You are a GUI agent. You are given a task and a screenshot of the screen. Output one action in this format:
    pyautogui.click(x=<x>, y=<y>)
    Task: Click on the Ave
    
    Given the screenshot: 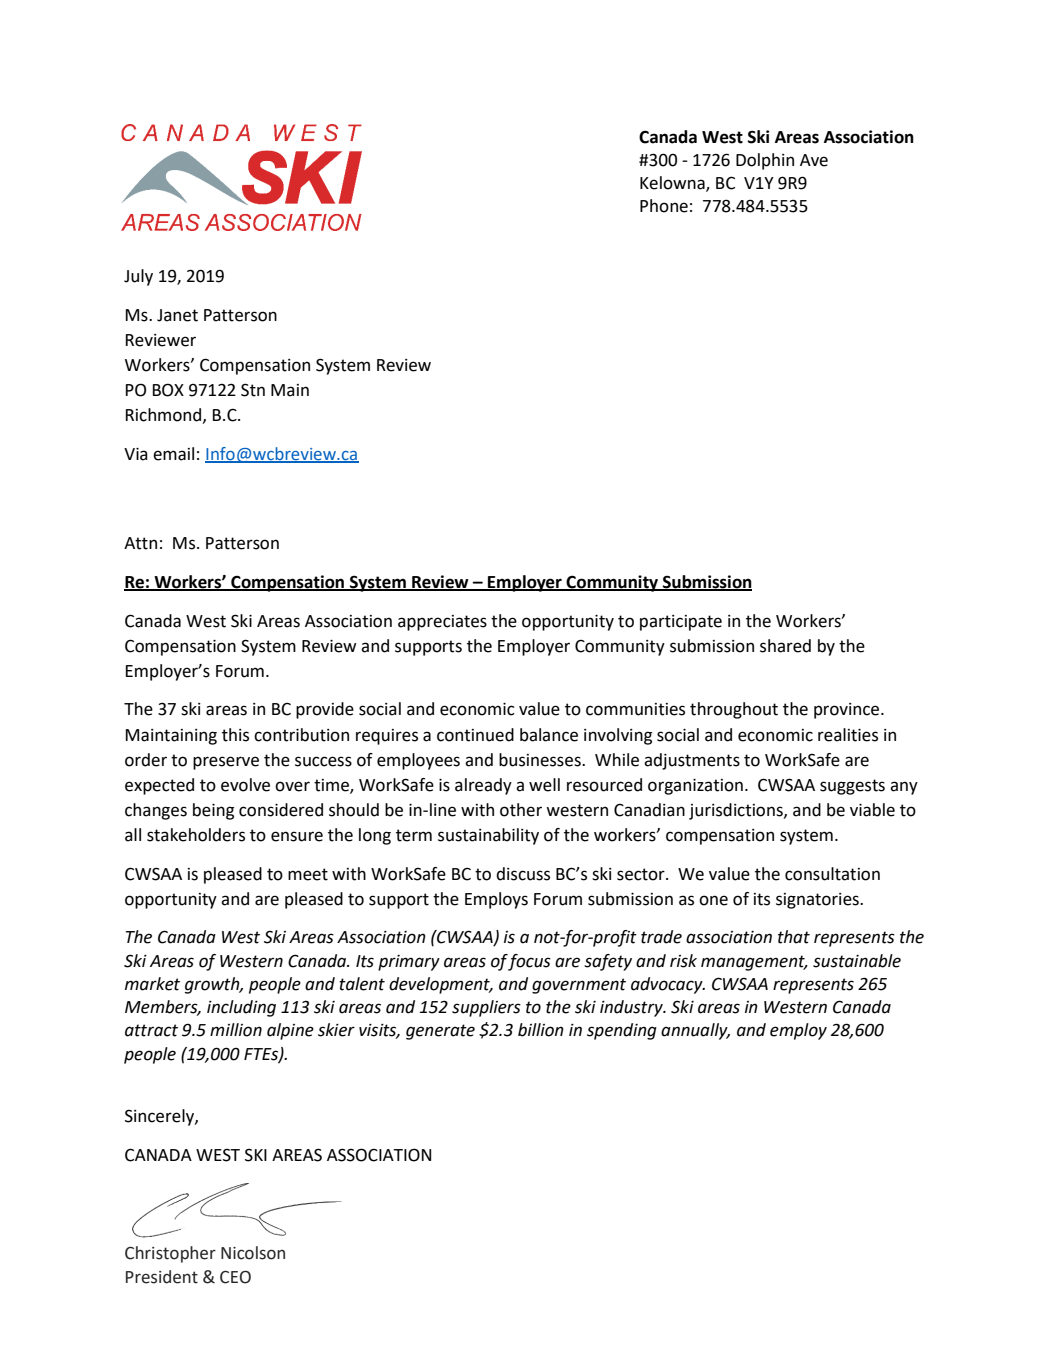 What is the action you would take?
    pyautogui.click(x=814, y=160)
